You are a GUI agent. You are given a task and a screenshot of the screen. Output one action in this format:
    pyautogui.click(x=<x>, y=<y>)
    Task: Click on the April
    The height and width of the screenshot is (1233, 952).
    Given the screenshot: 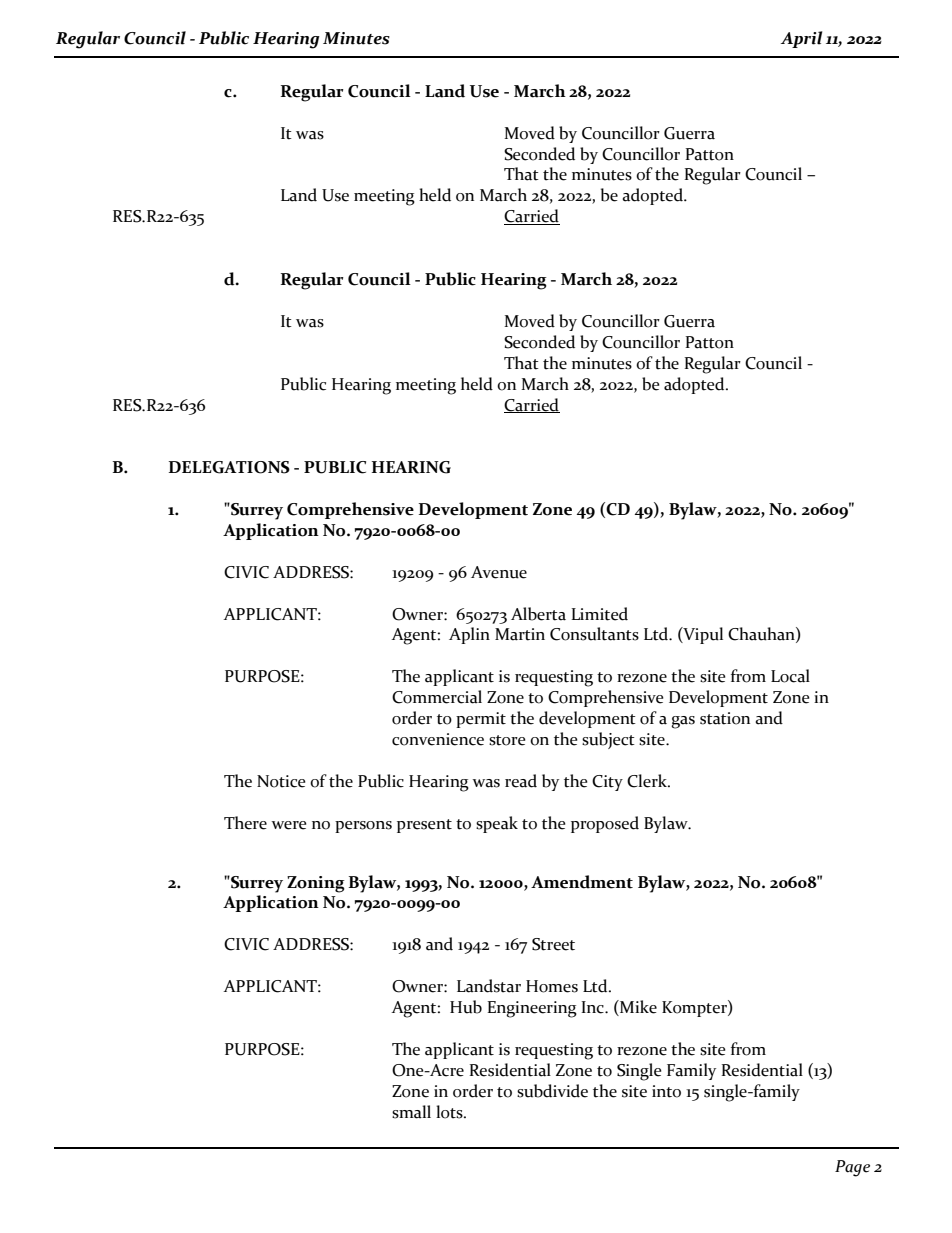 What is the action you would take?
    pyautogui.click(x=801, y=39)
